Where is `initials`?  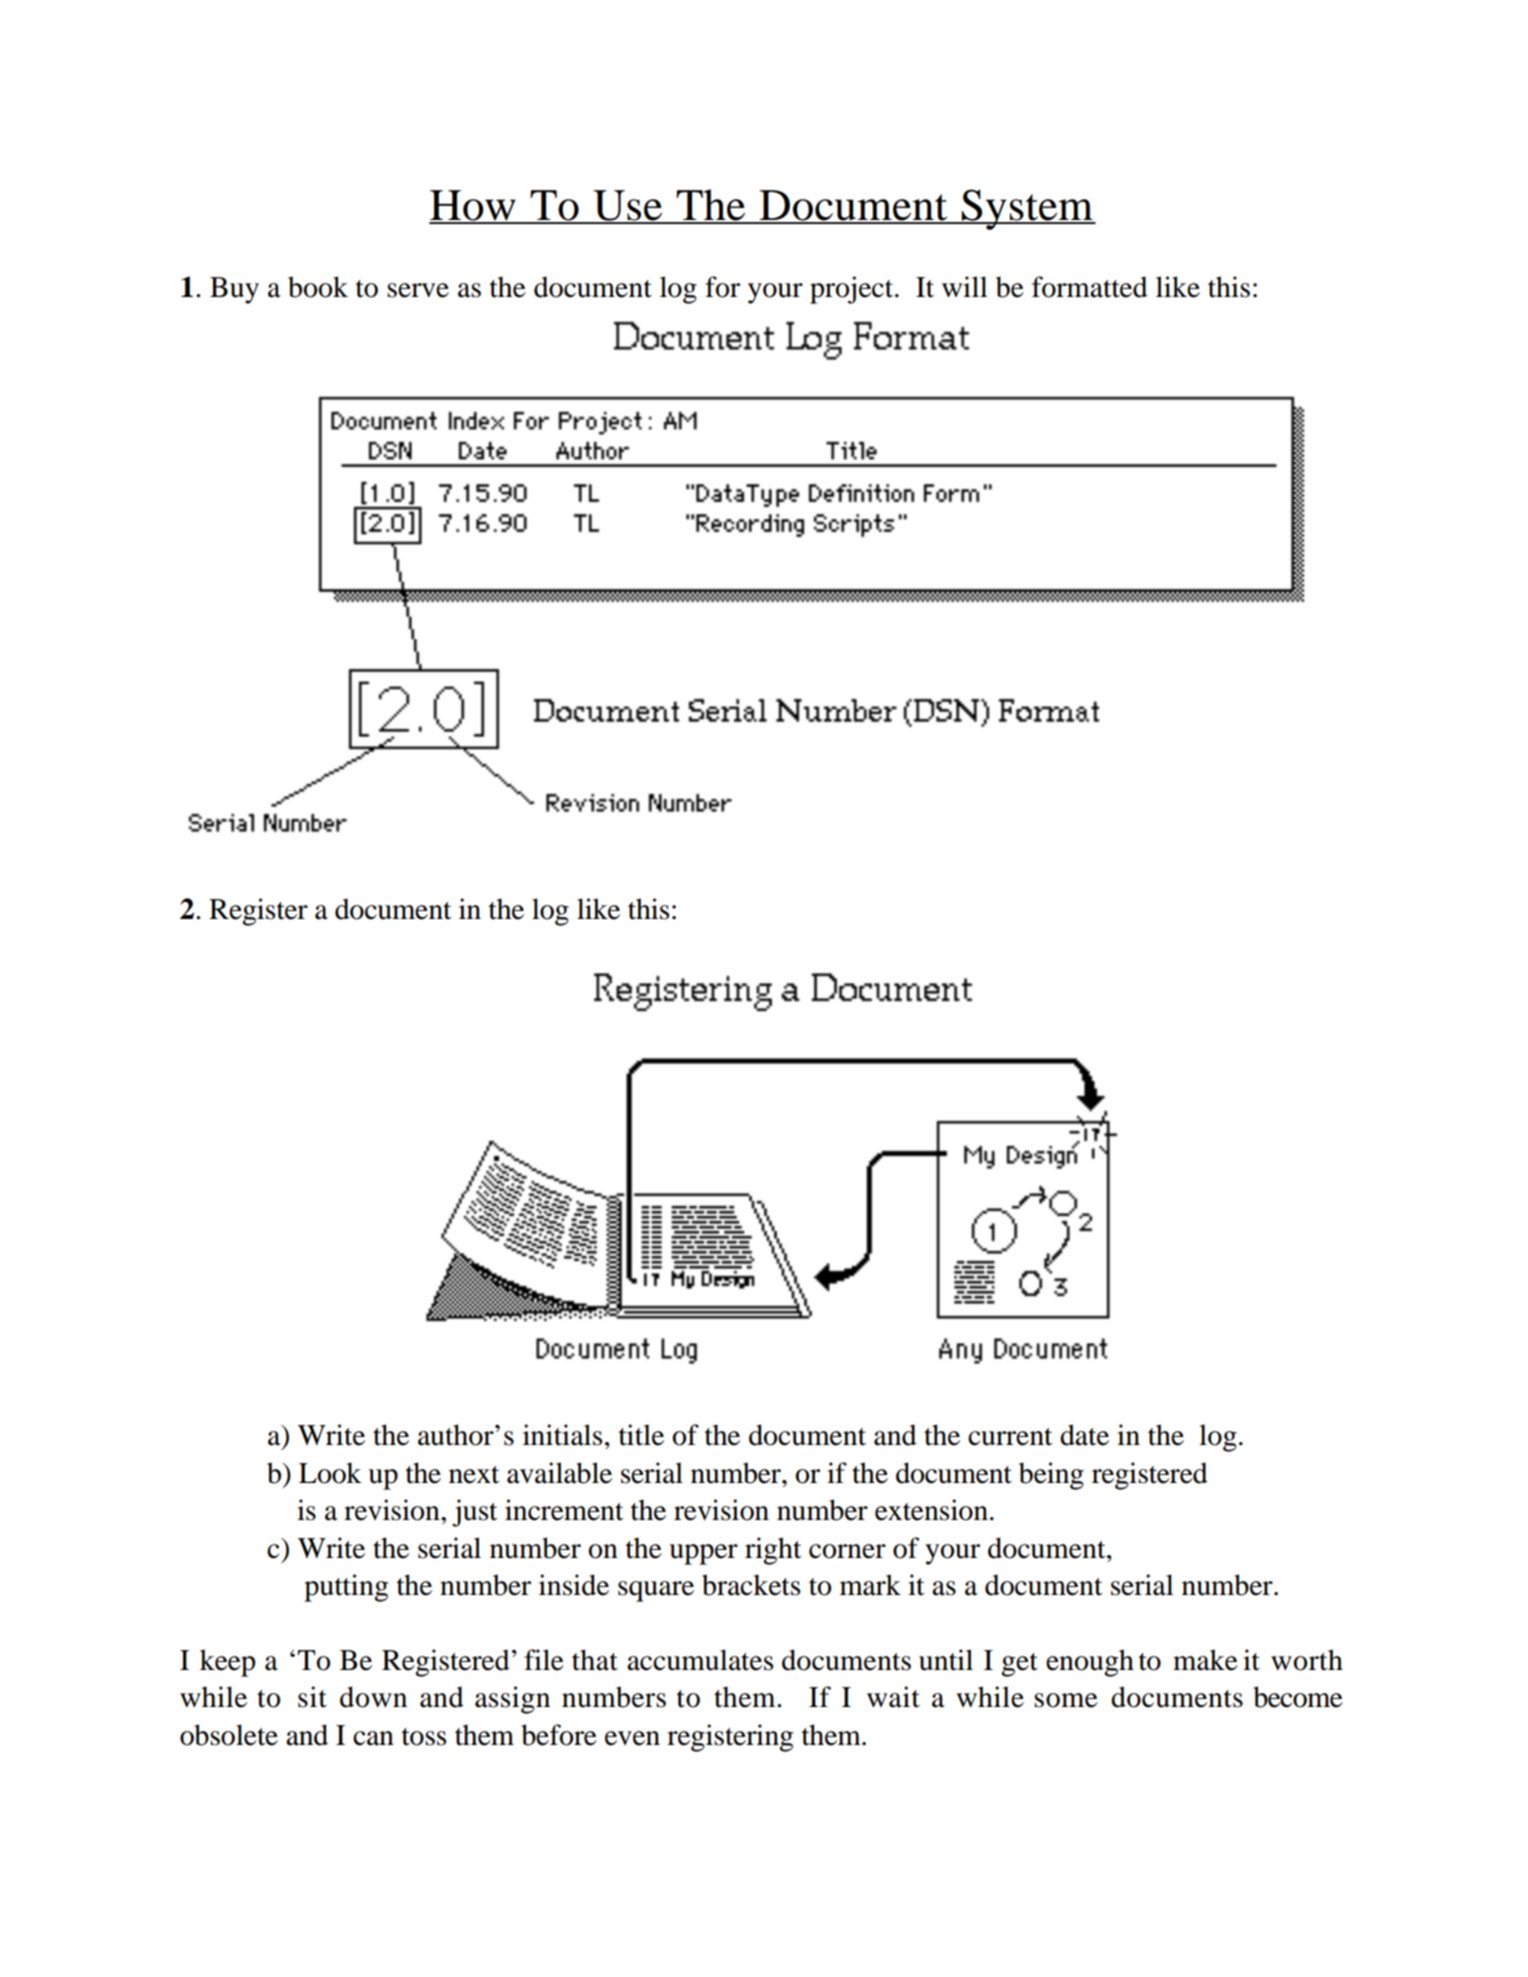
initials is located at coordinates (562, 1435).
